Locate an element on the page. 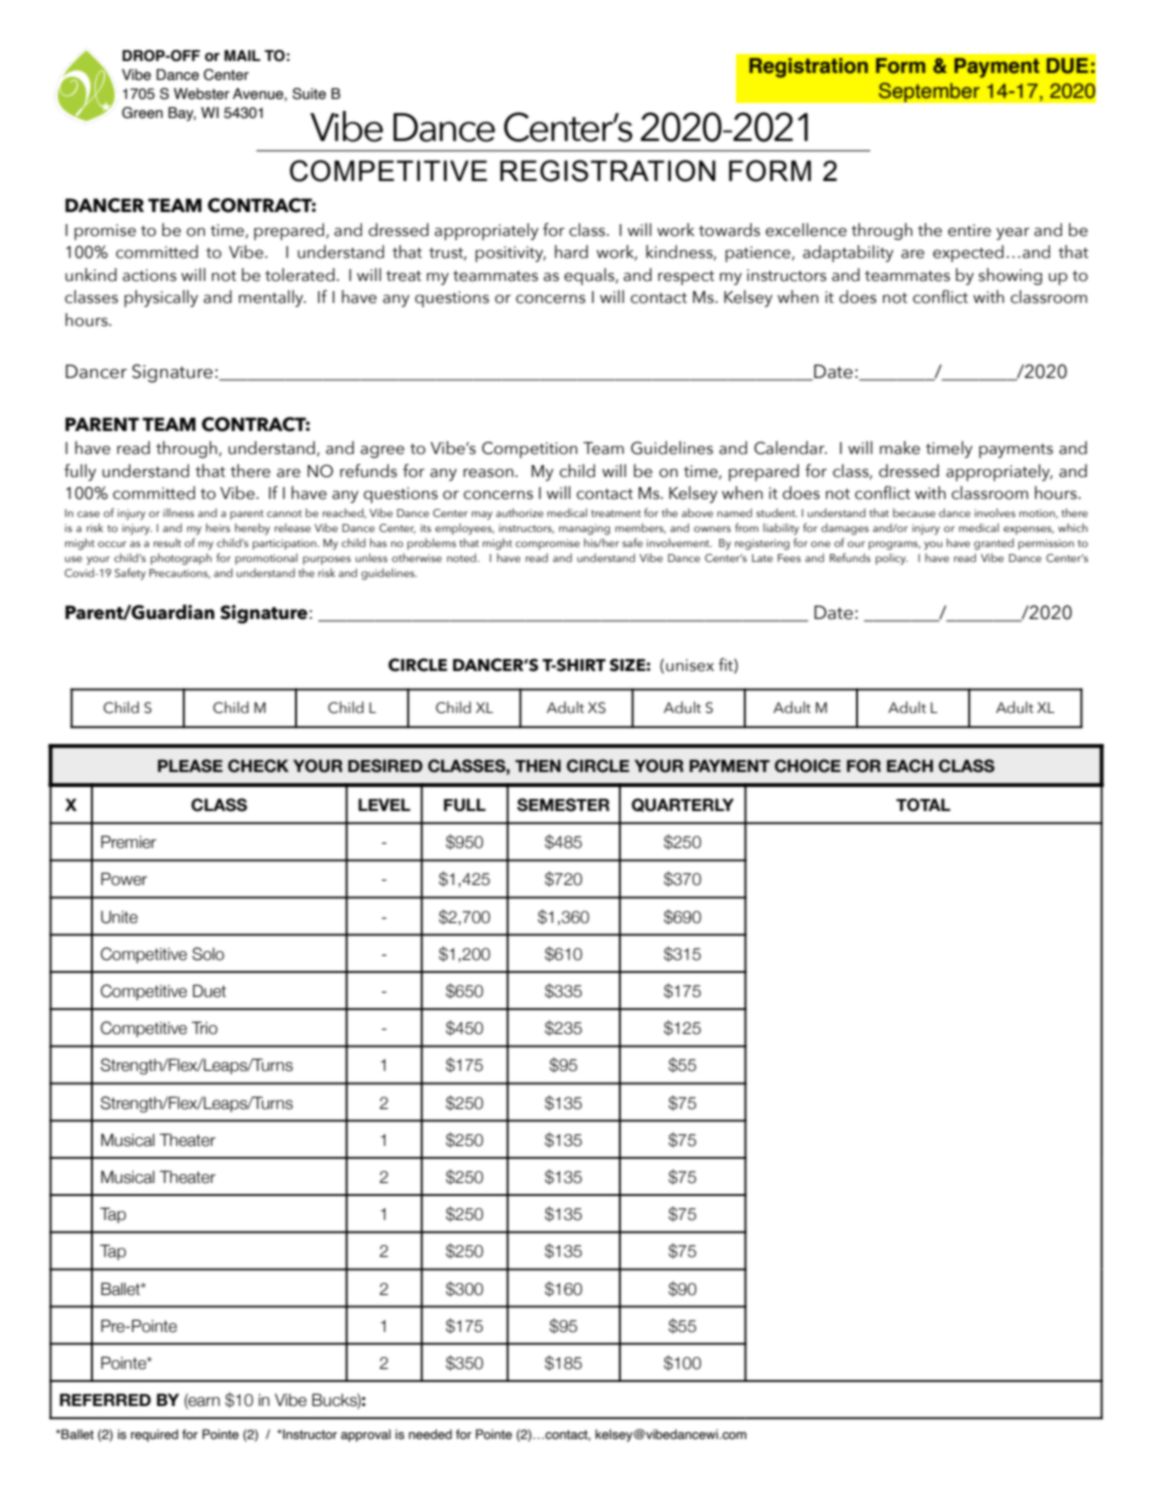 The image size is (1153, 1492). managing is located at coordinates (584, 529).
